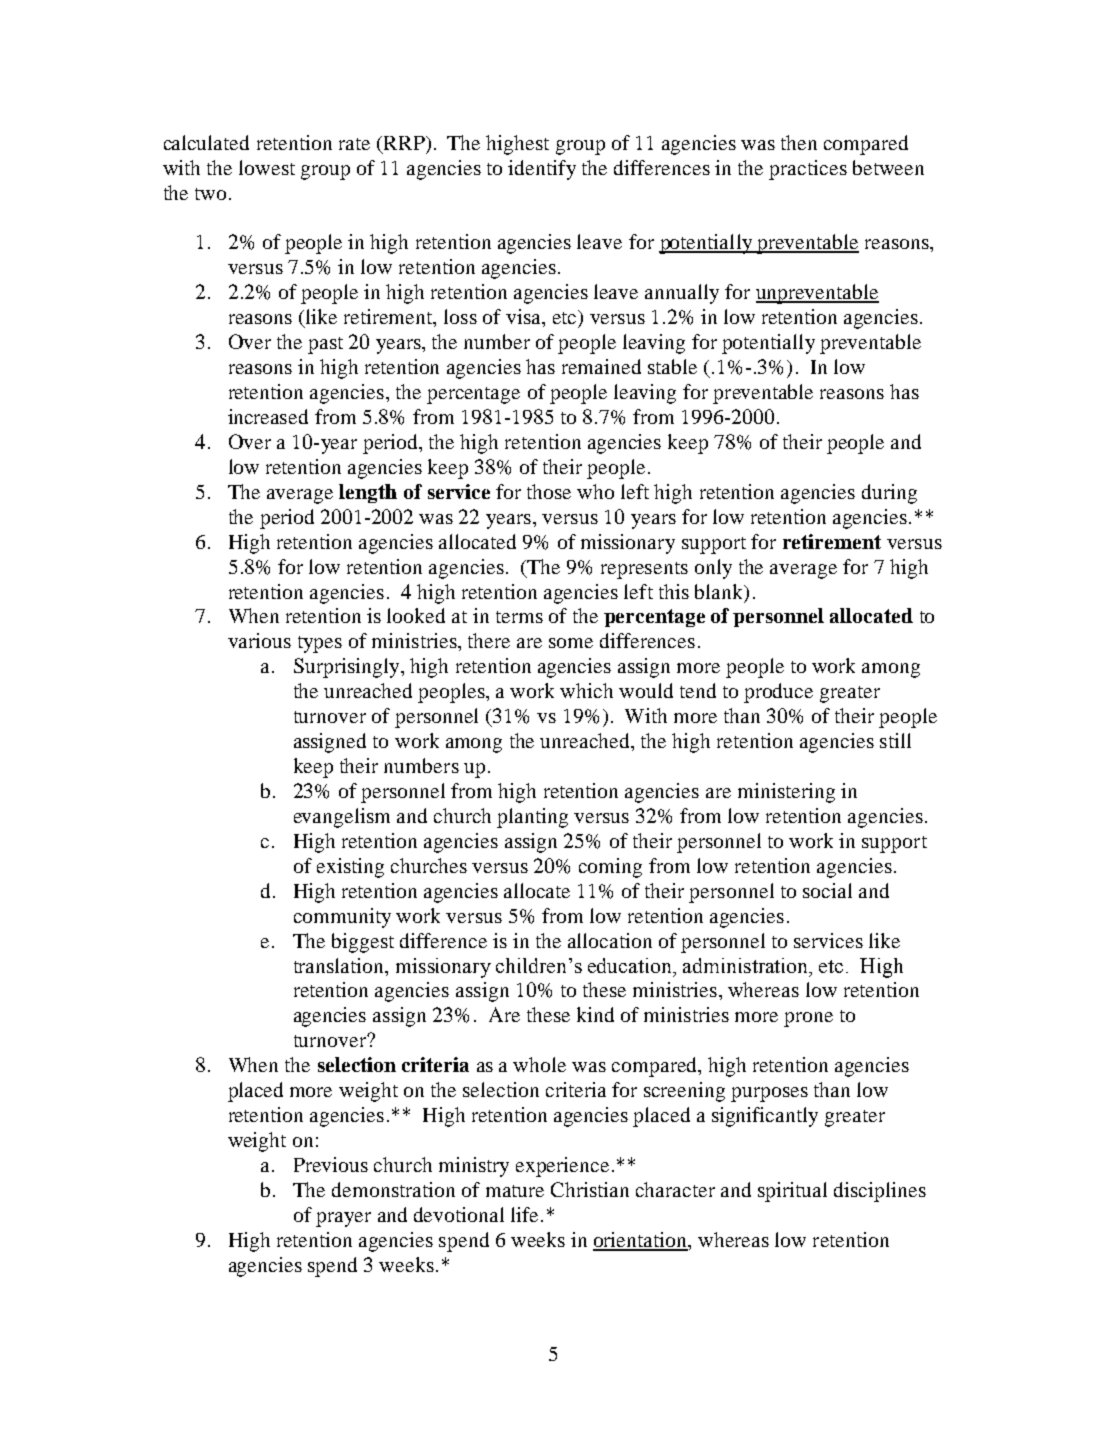 This page has height=1431, width=1106. Describe the element at coordinates (792, 1192) in the page. I see `spiritual` at that location.
